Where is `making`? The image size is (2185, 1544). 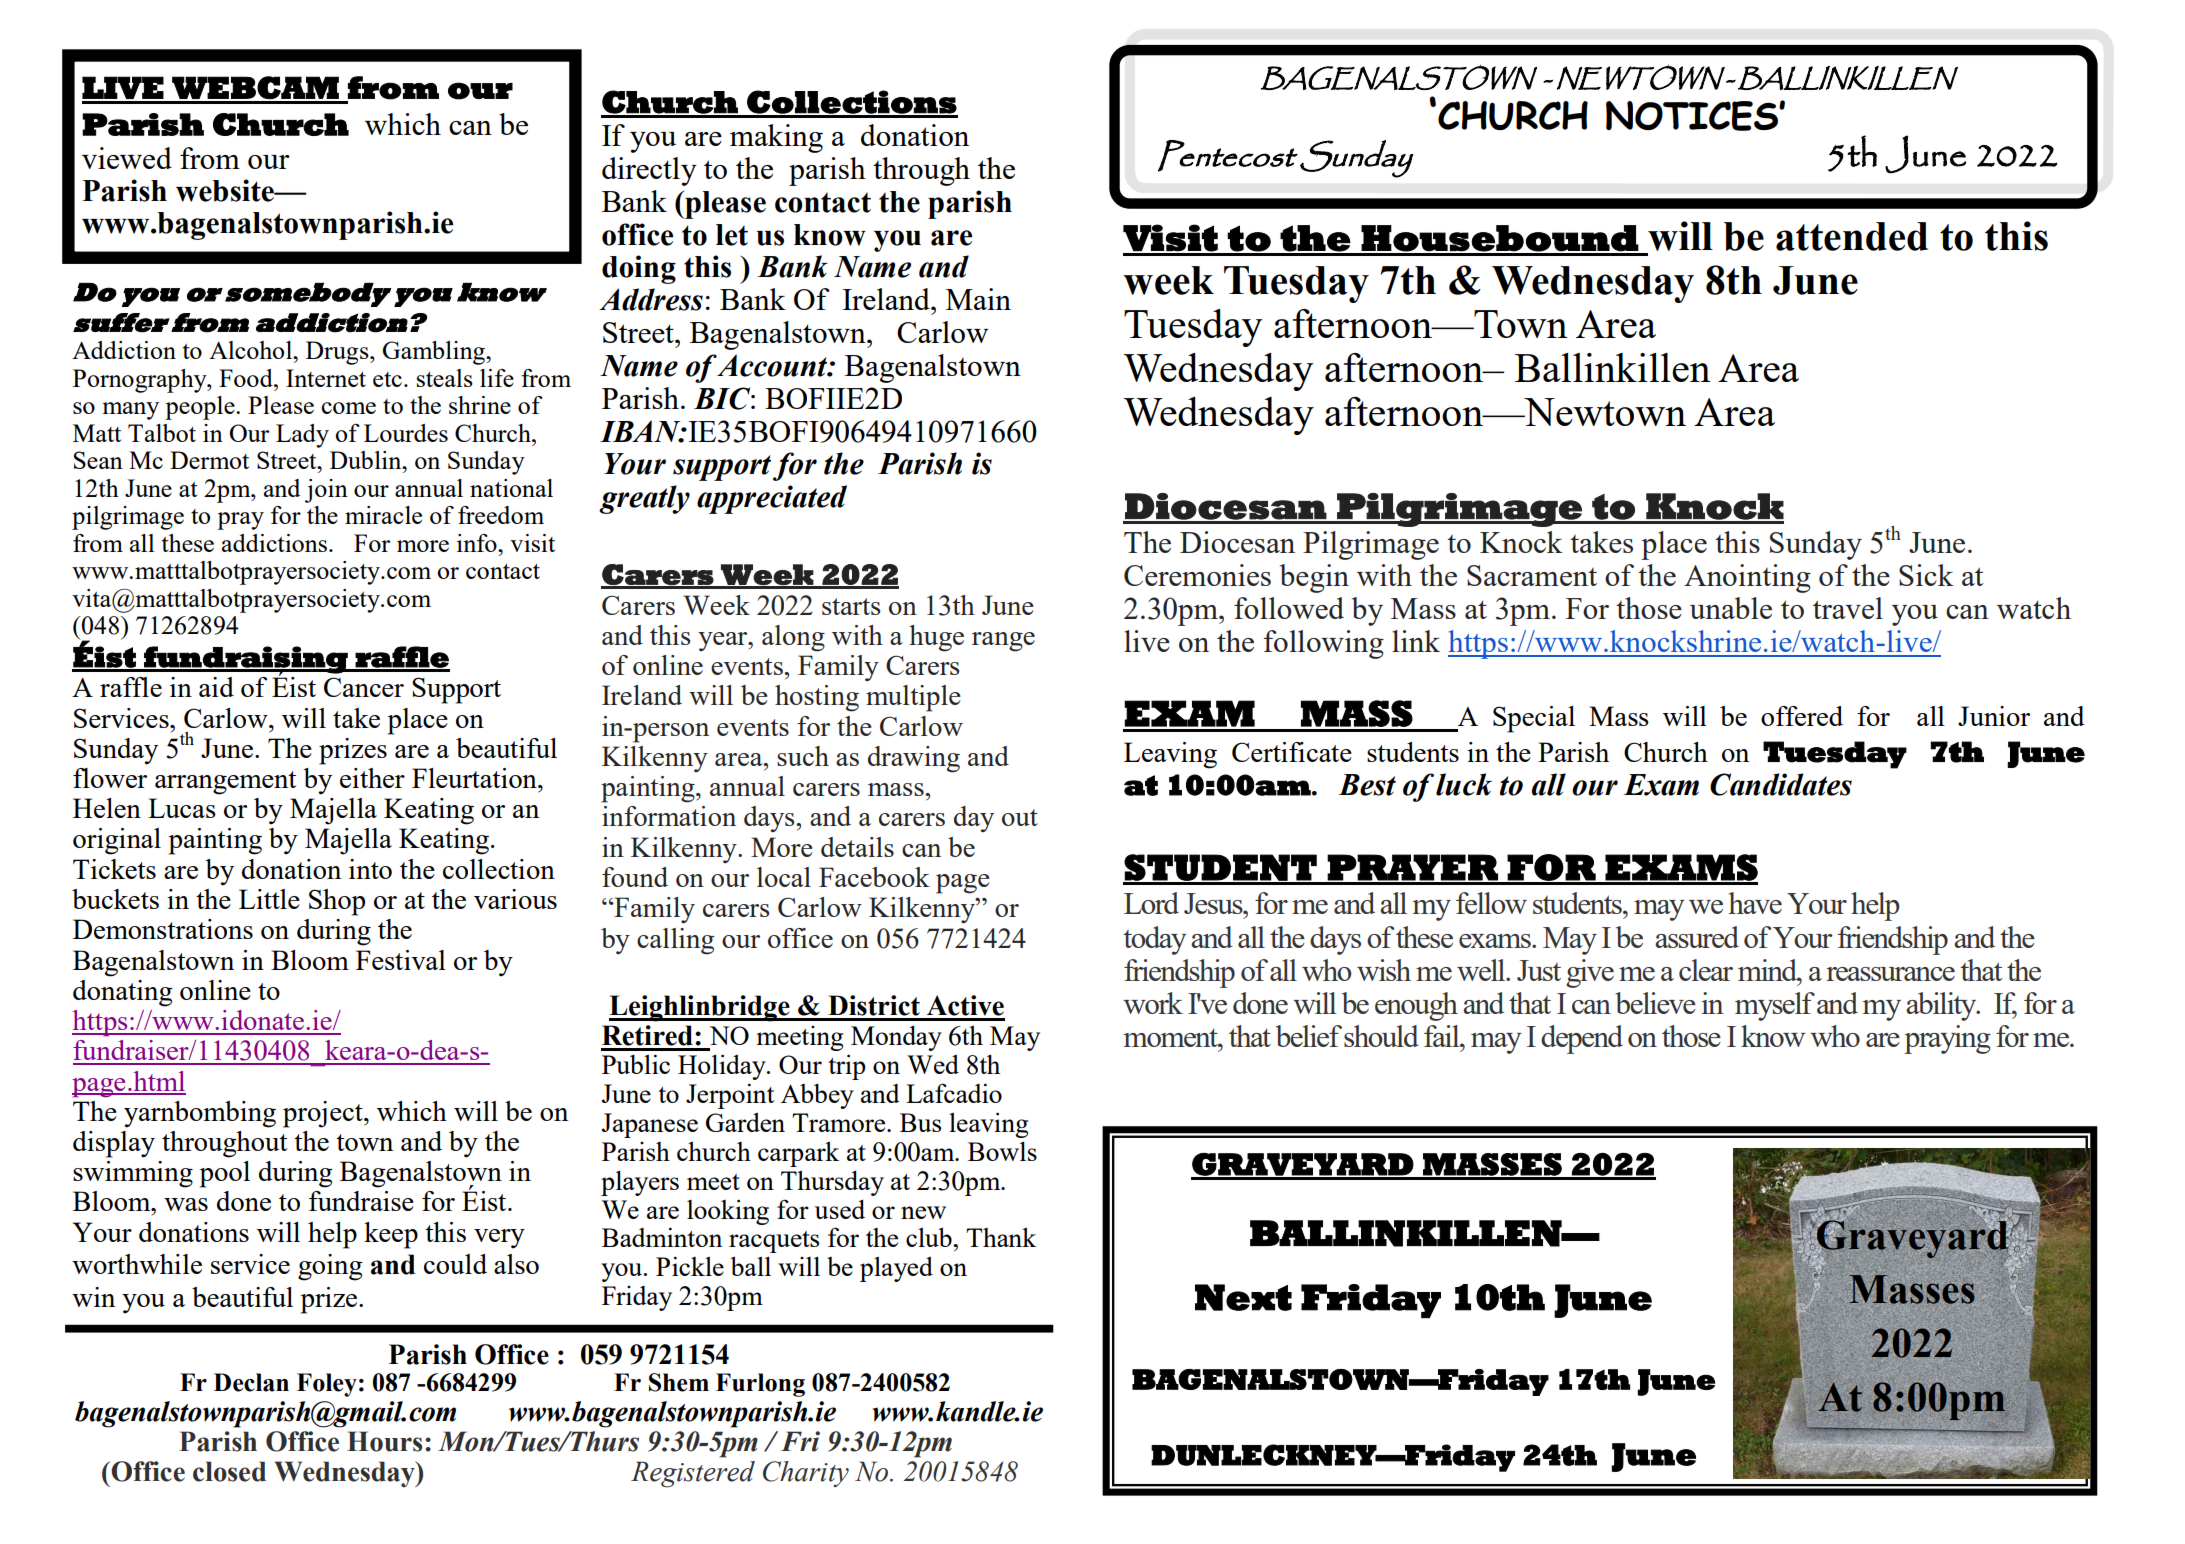 making is located at coordinates (776, 138).
